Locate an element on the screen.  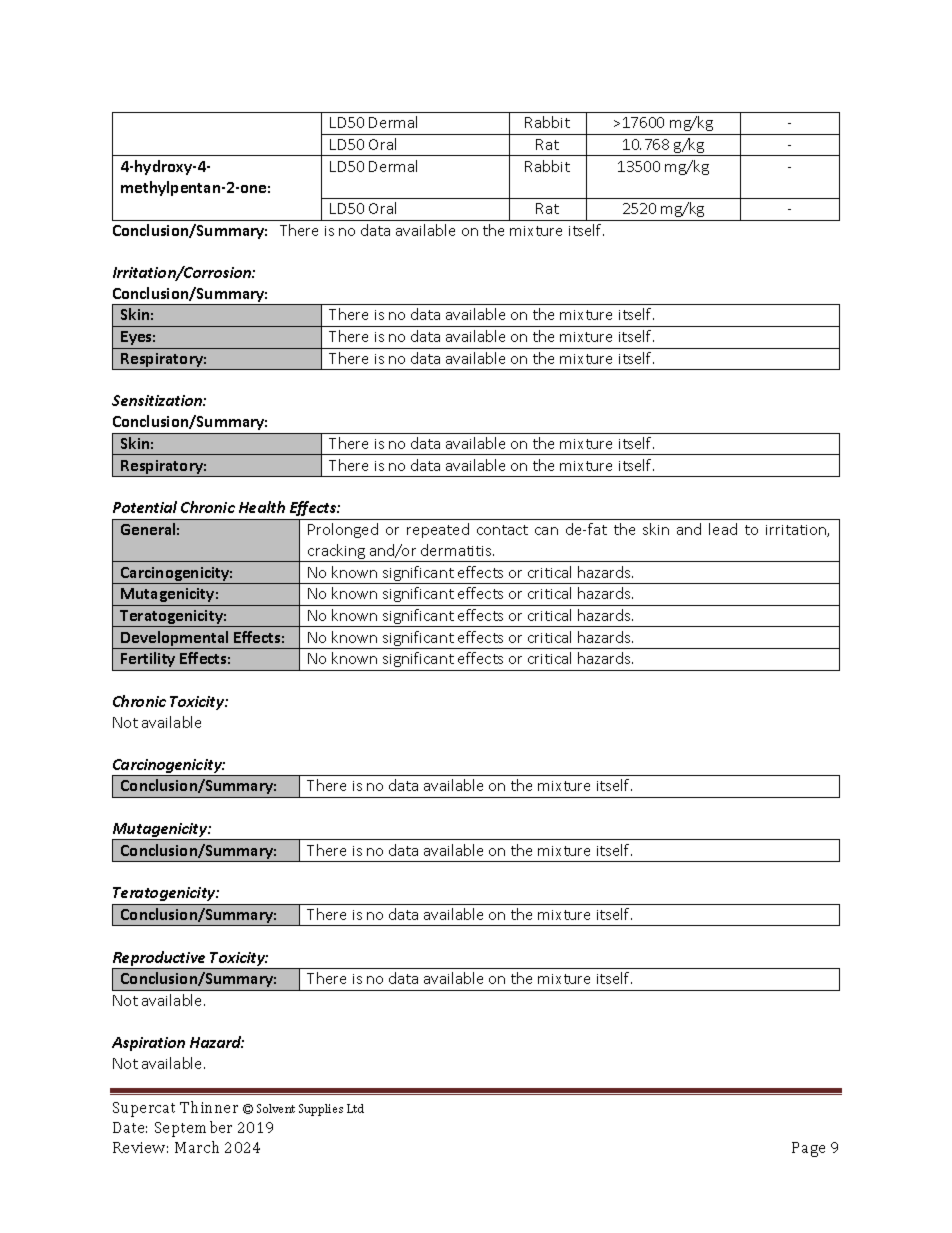
contact is located at coordinates (502, 530).
